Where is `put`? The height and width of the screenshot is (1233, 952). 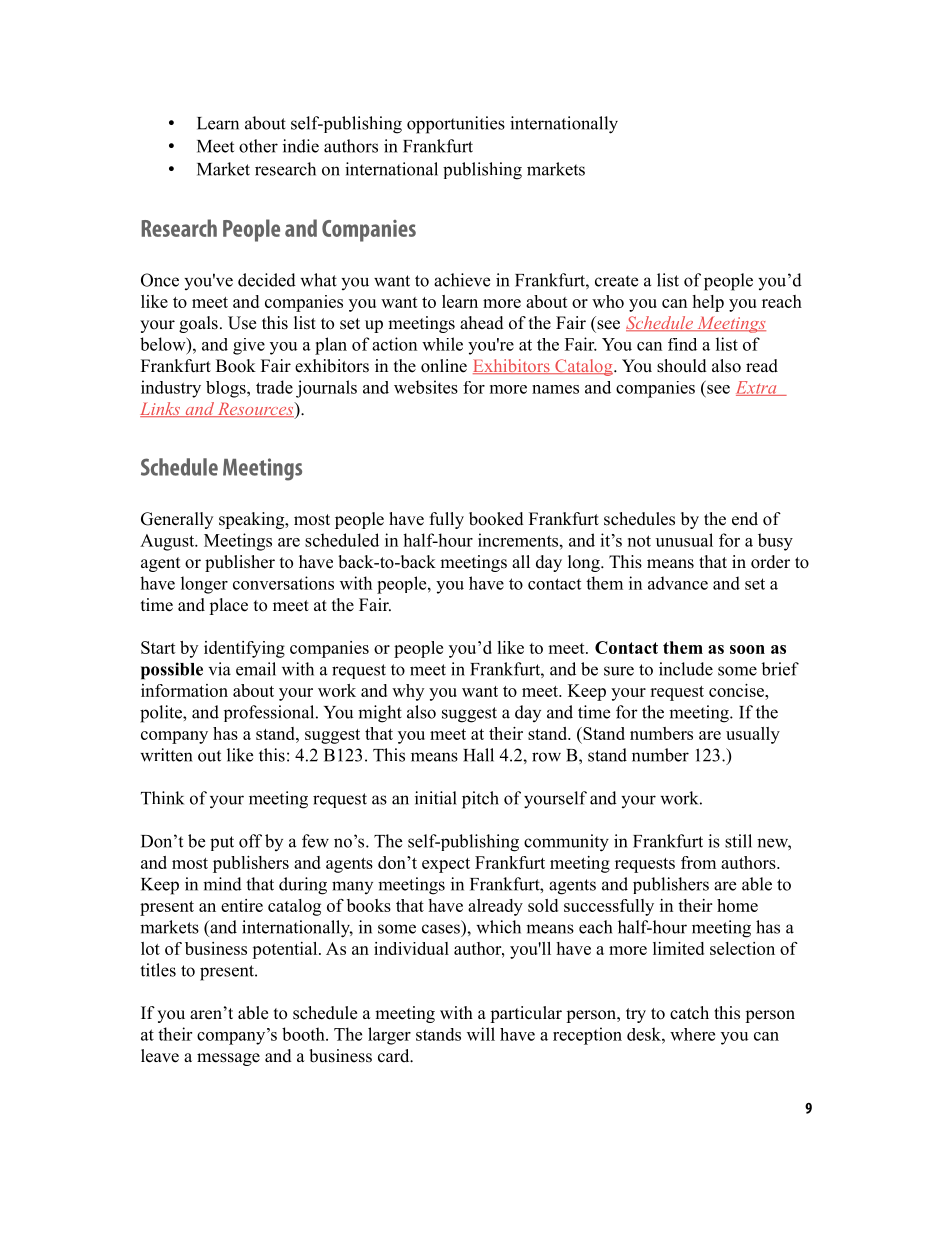
put is located at coordinates (222, 843).
